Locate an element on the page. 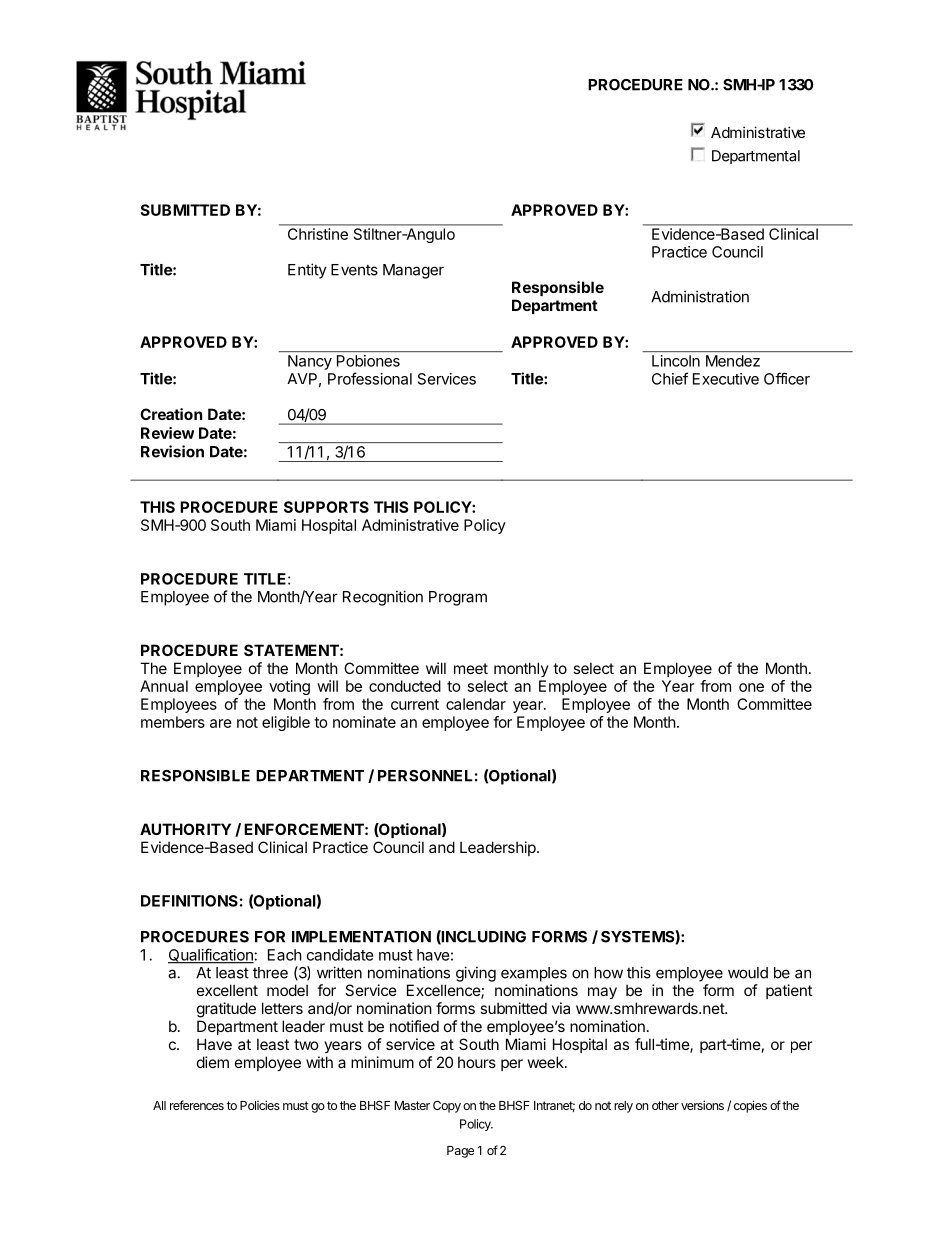 The image size is (952, 1233). Revision is located at coordinates (172, 451).
